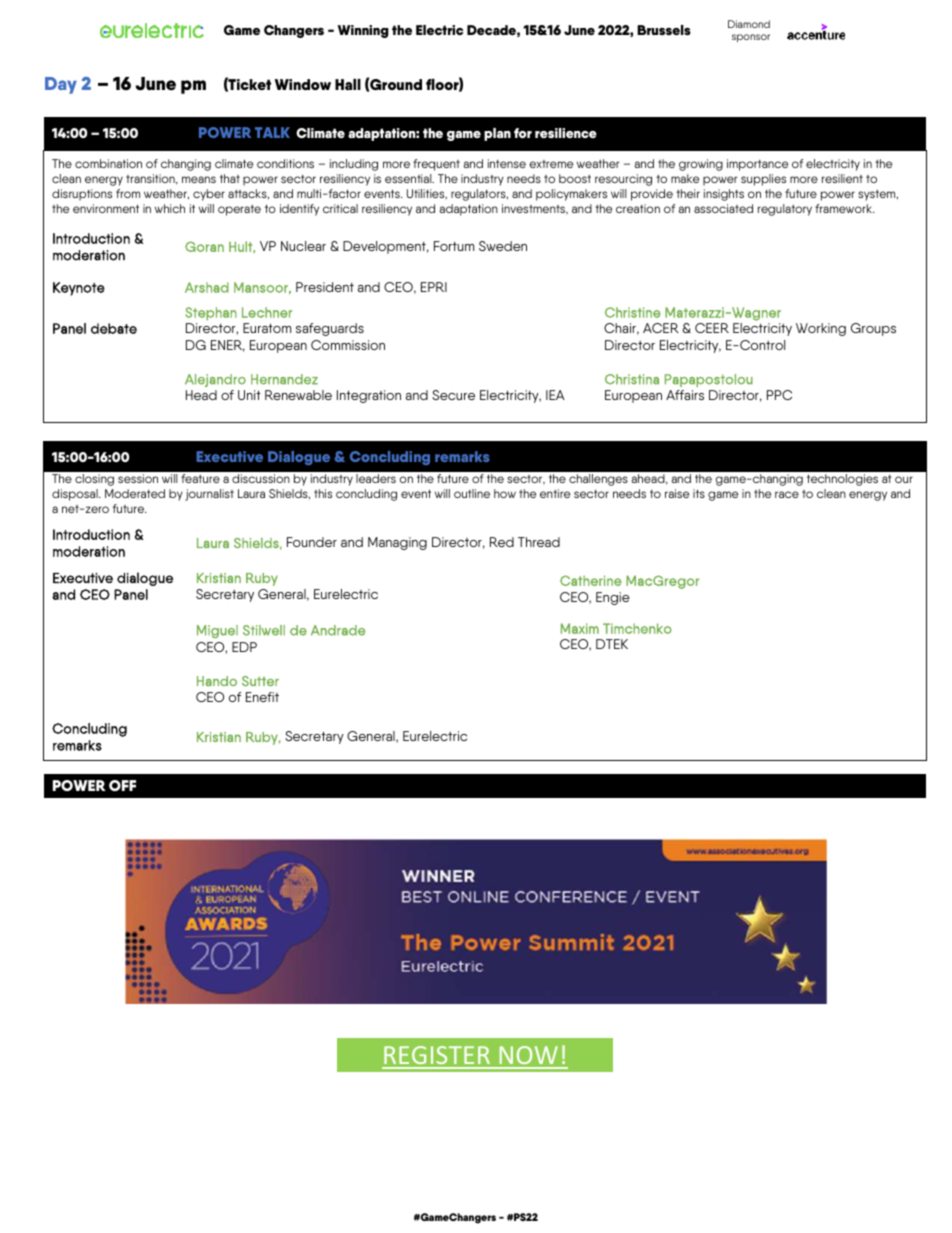 The image size is (952, 1233). What do you see at coordinates (821, 329) in the screenshot?
I see `Working` at bounding box center [821, 329].
